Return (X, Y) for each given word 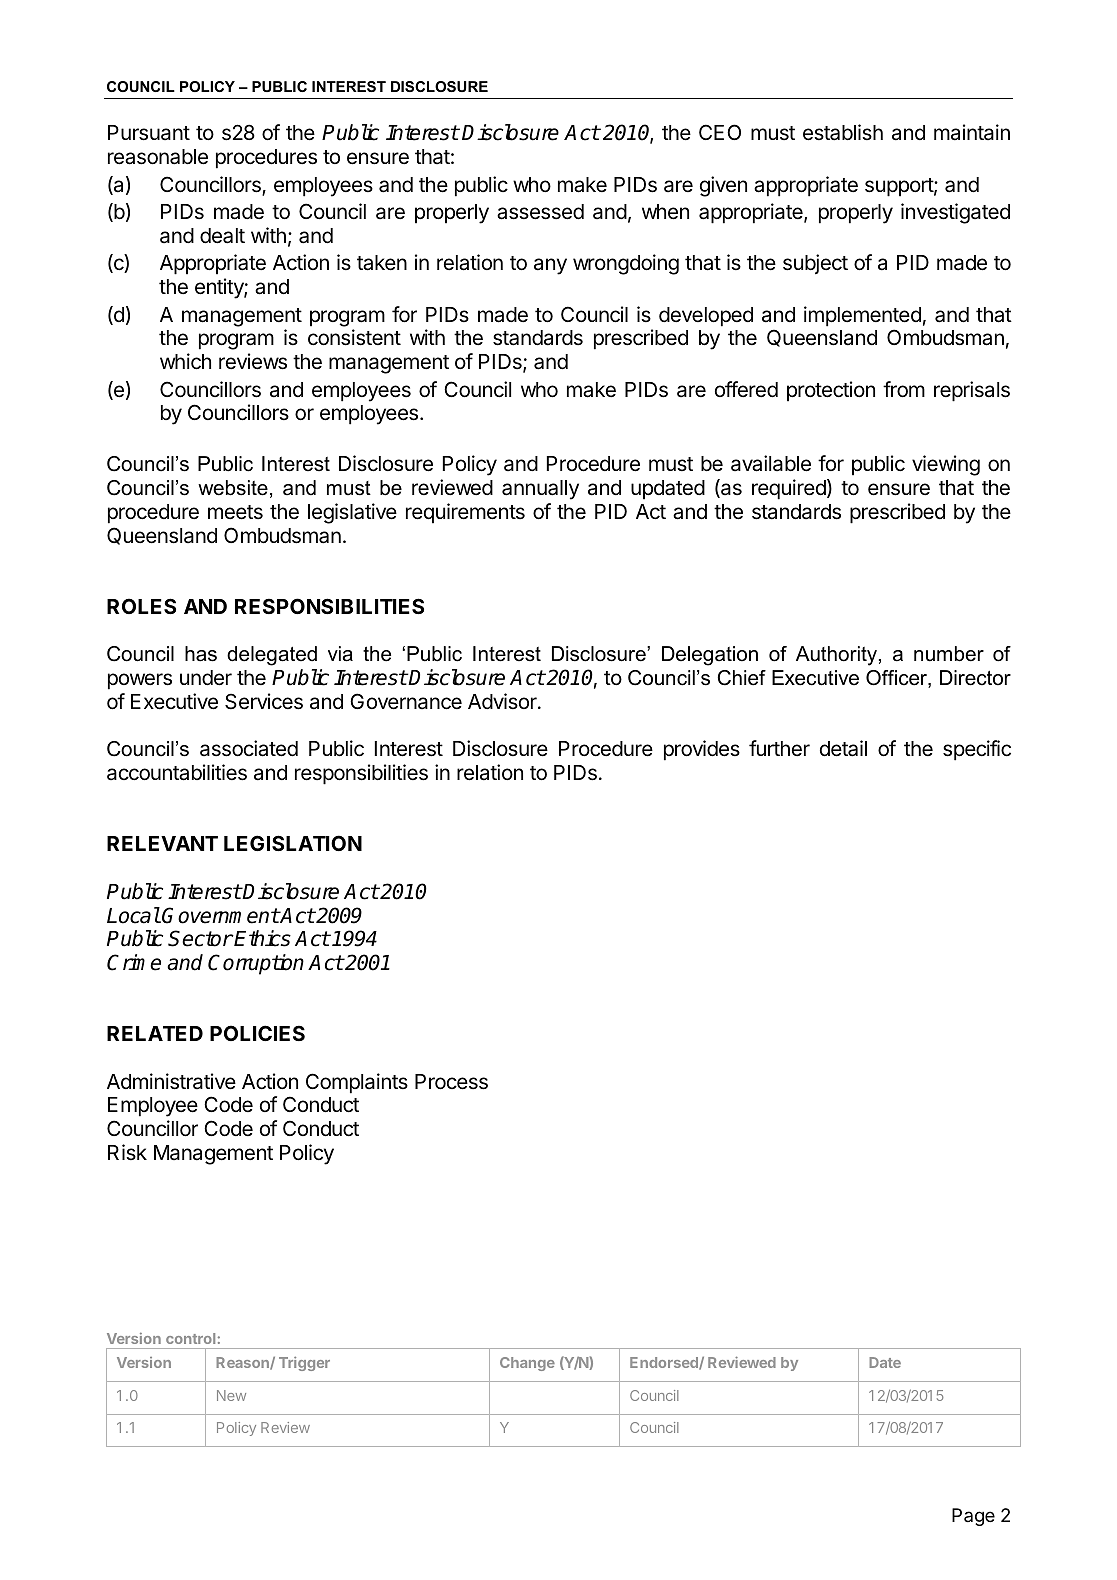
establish (843, 132)
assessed (540, 212)
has (201, 654)
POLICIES (257, 1033)
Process (451, 1082)
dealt (222, 236)
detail (843, 748)
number (949, 654)
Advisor (503, 701)
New (231, 1395)
